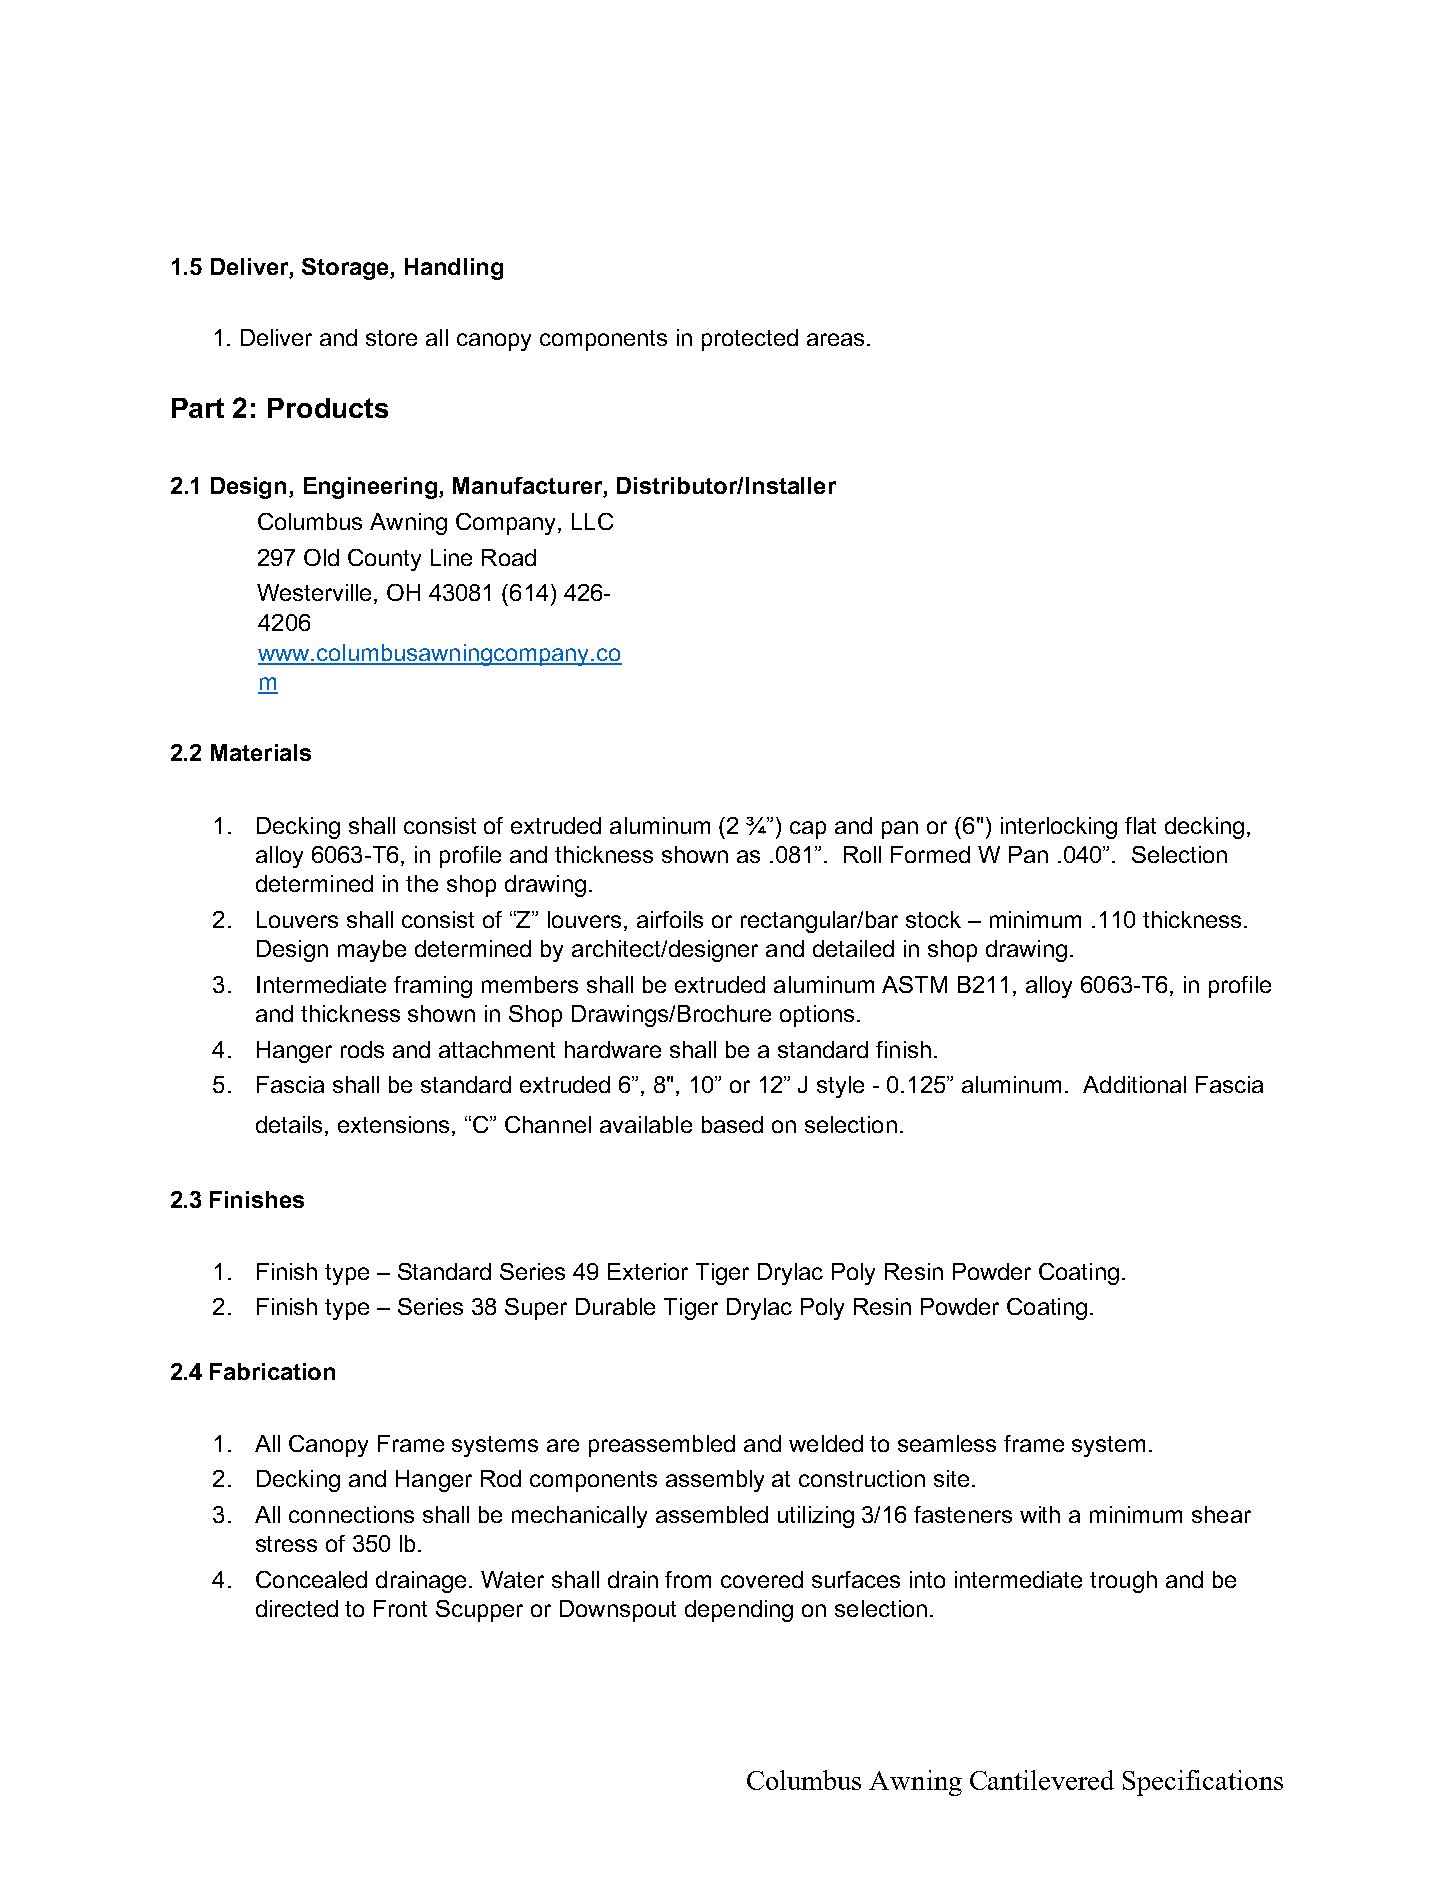 The width and height of the screenshot is (1456, 1884). Describe the element at coordinates (391, 338) in the screenshot. I see `store` at that location.
